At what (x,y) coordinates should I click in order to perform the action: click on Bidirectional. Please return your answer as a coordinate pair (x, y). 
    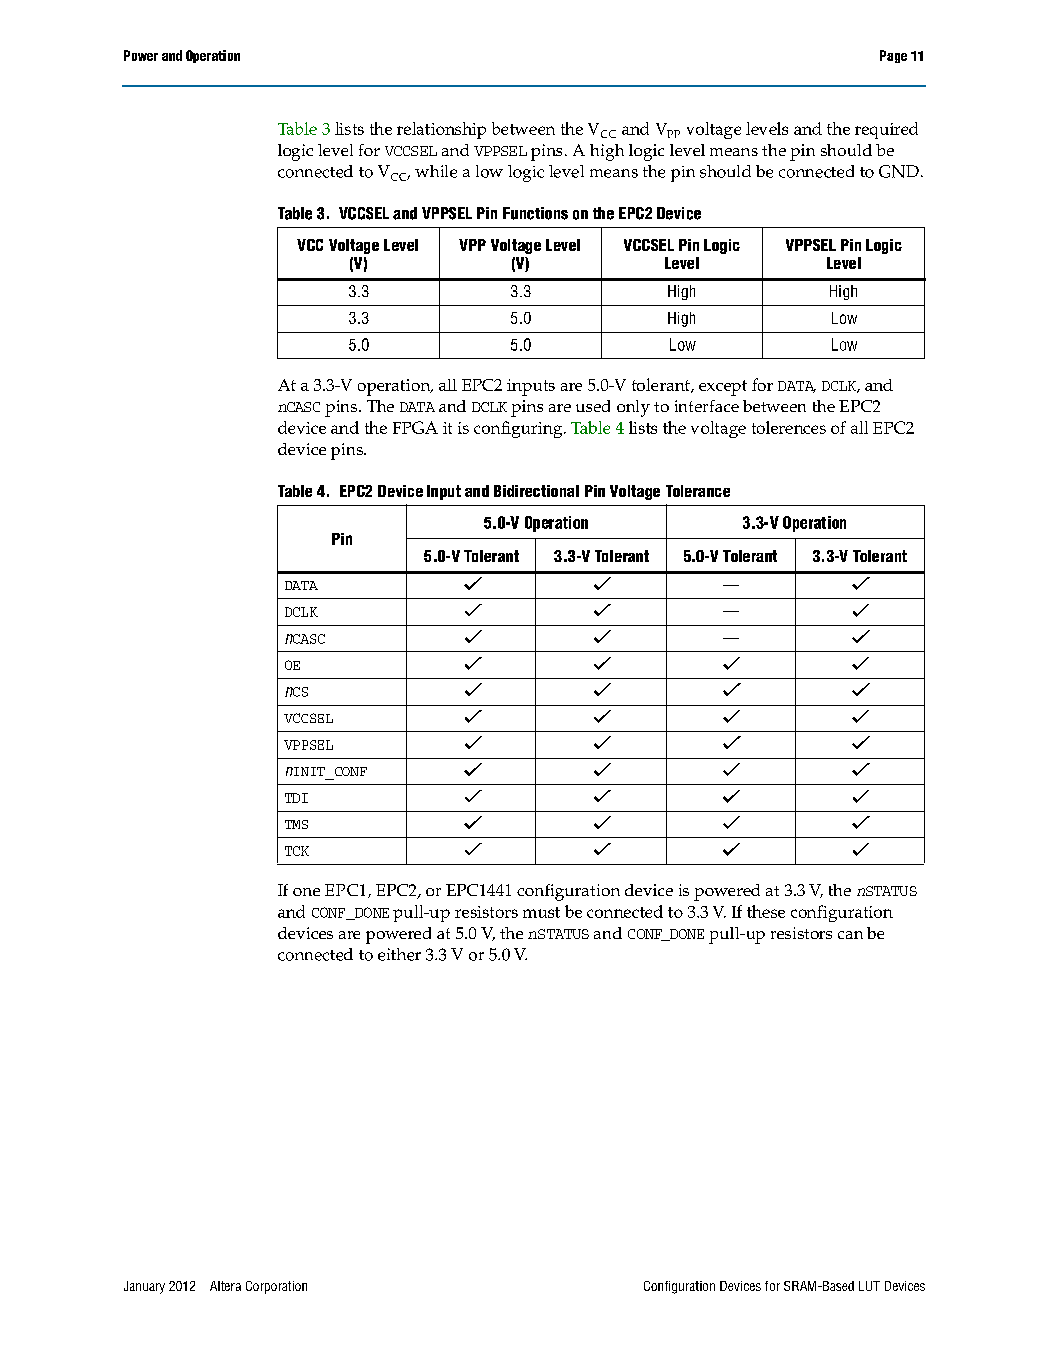
    Looking at the image, I should click on (536, 491).
